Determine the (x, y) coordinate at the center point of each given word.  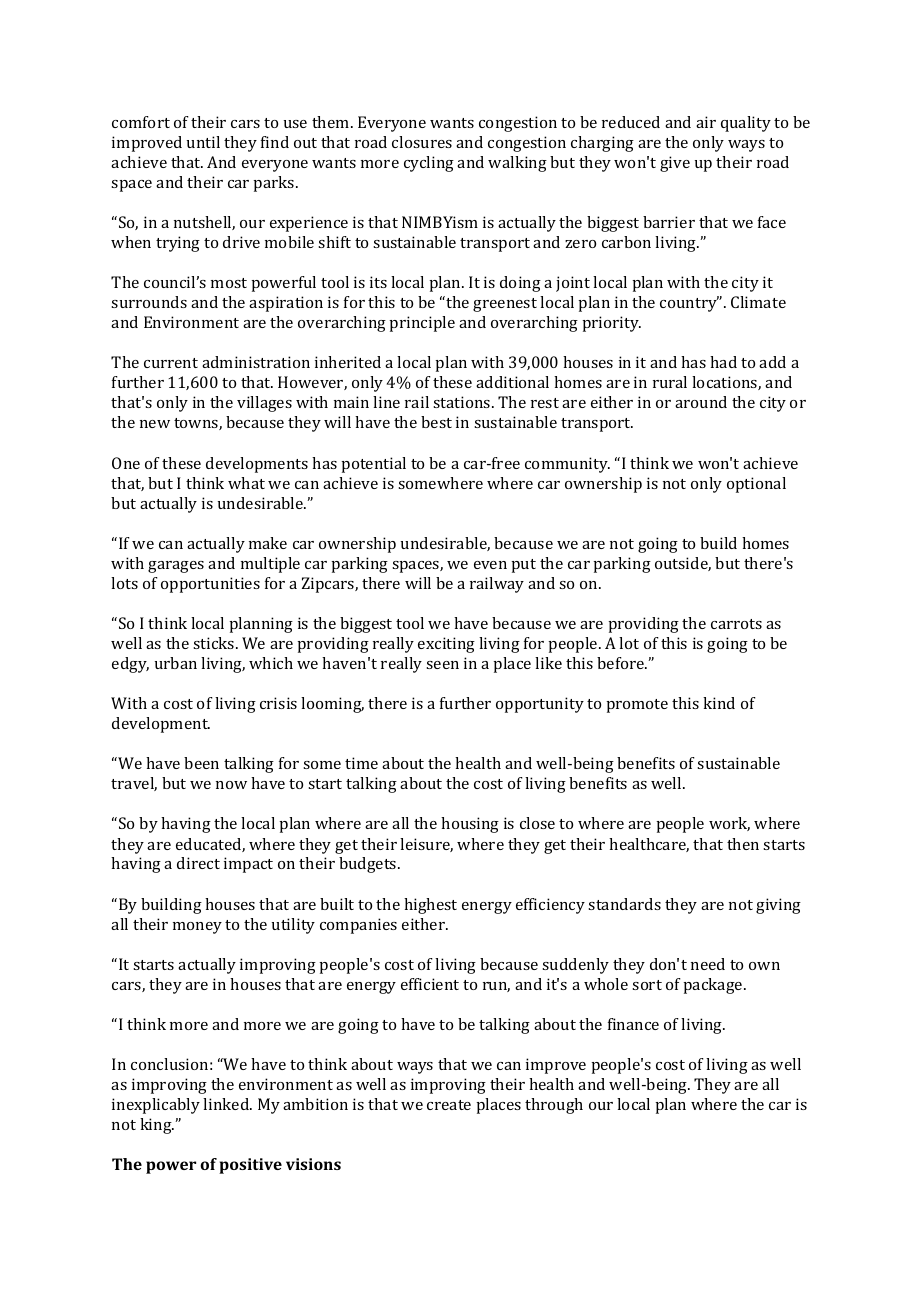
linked (227, 1104)
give (675, 164)
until (203, 142)
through (554, 1106)
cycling (429, 164)
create (449, 1105)
